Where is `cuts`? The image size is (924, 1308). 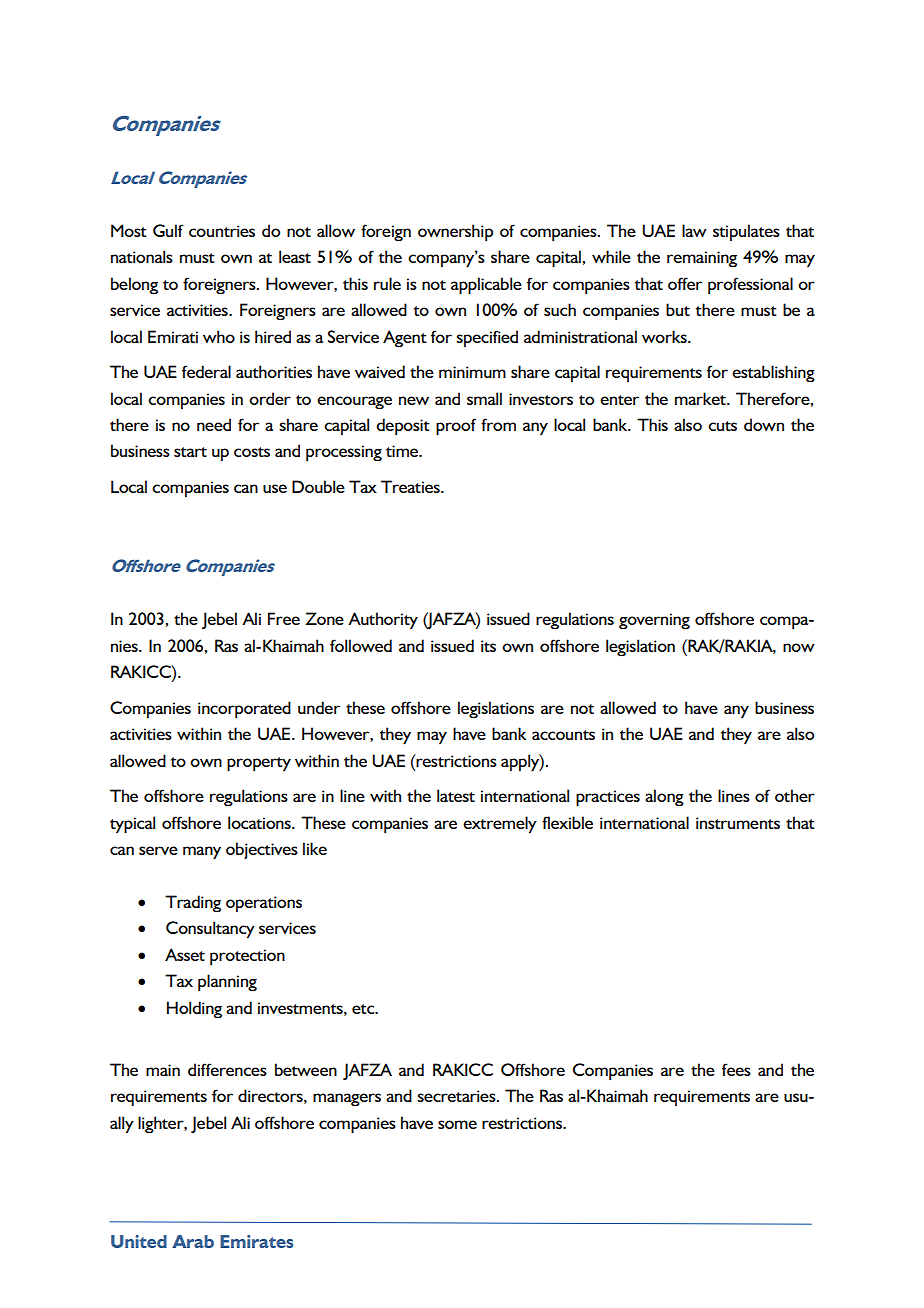
cuts is located at coordinates (722, 426).
